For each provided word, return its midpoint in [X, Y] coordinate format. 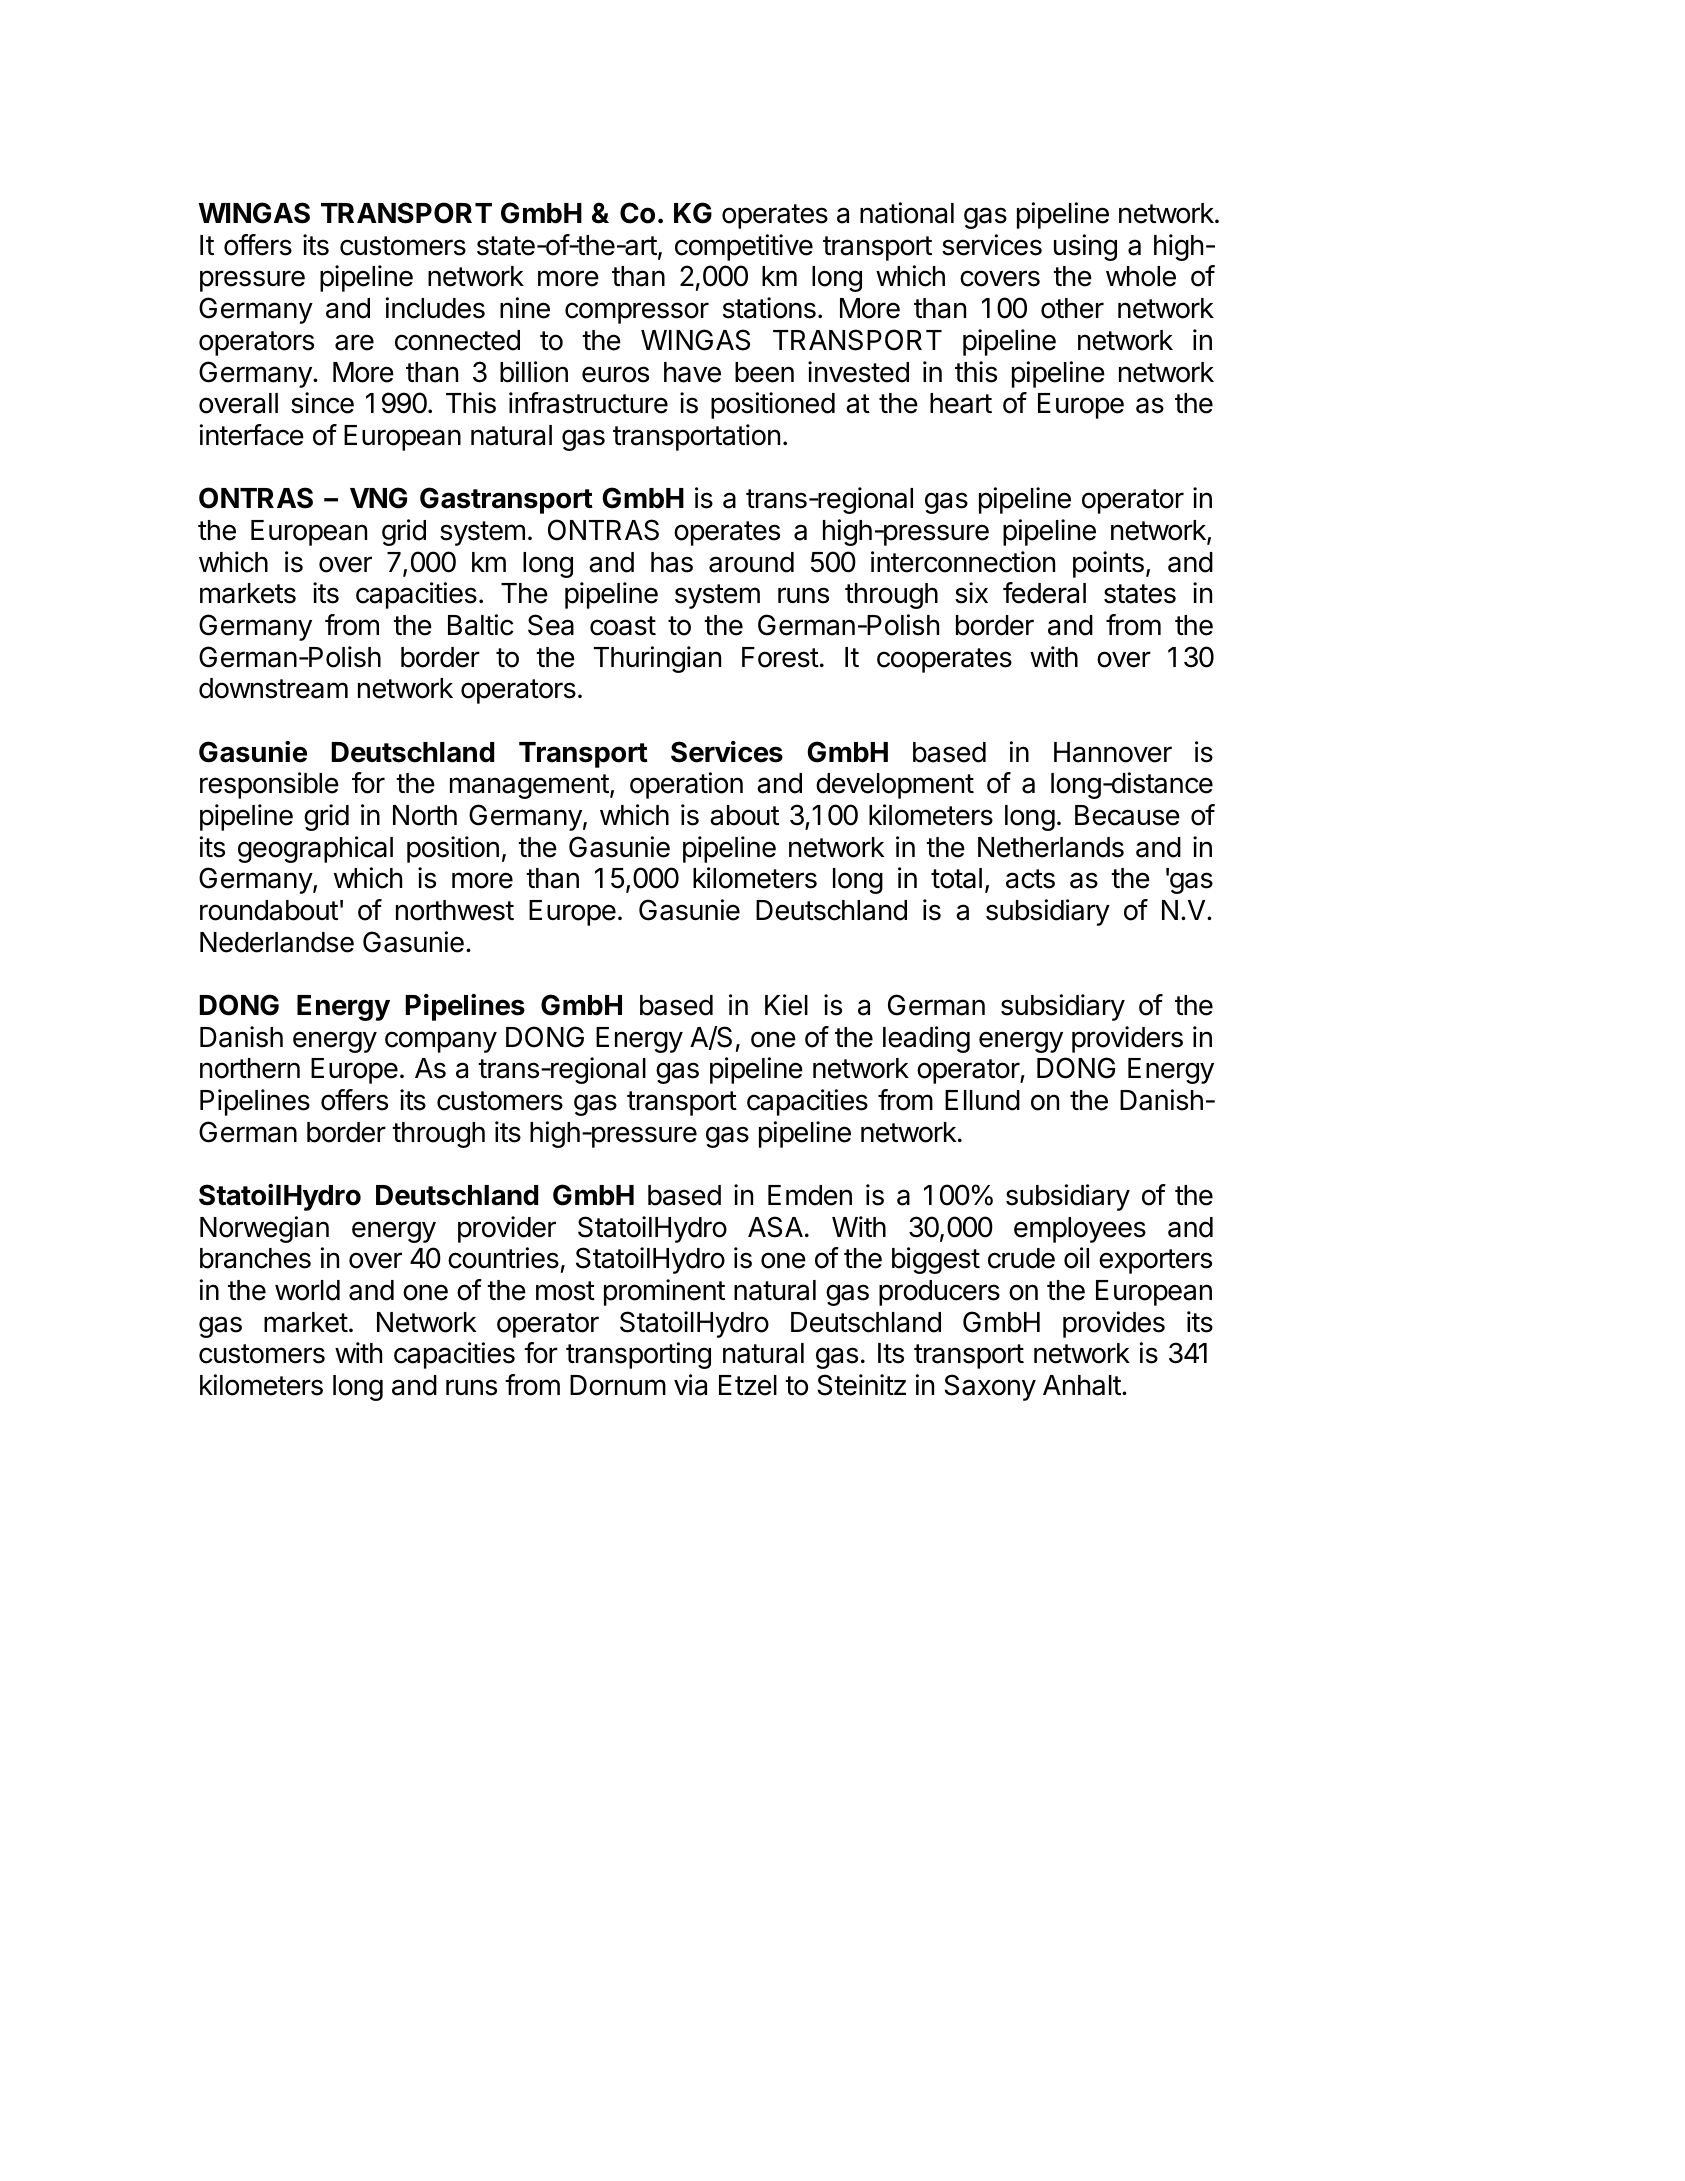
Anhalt [1082, 1385]
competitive [744, 247]
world [307, 1290]
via [690, 1385]
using [1085, 247]
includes [435, 308]
